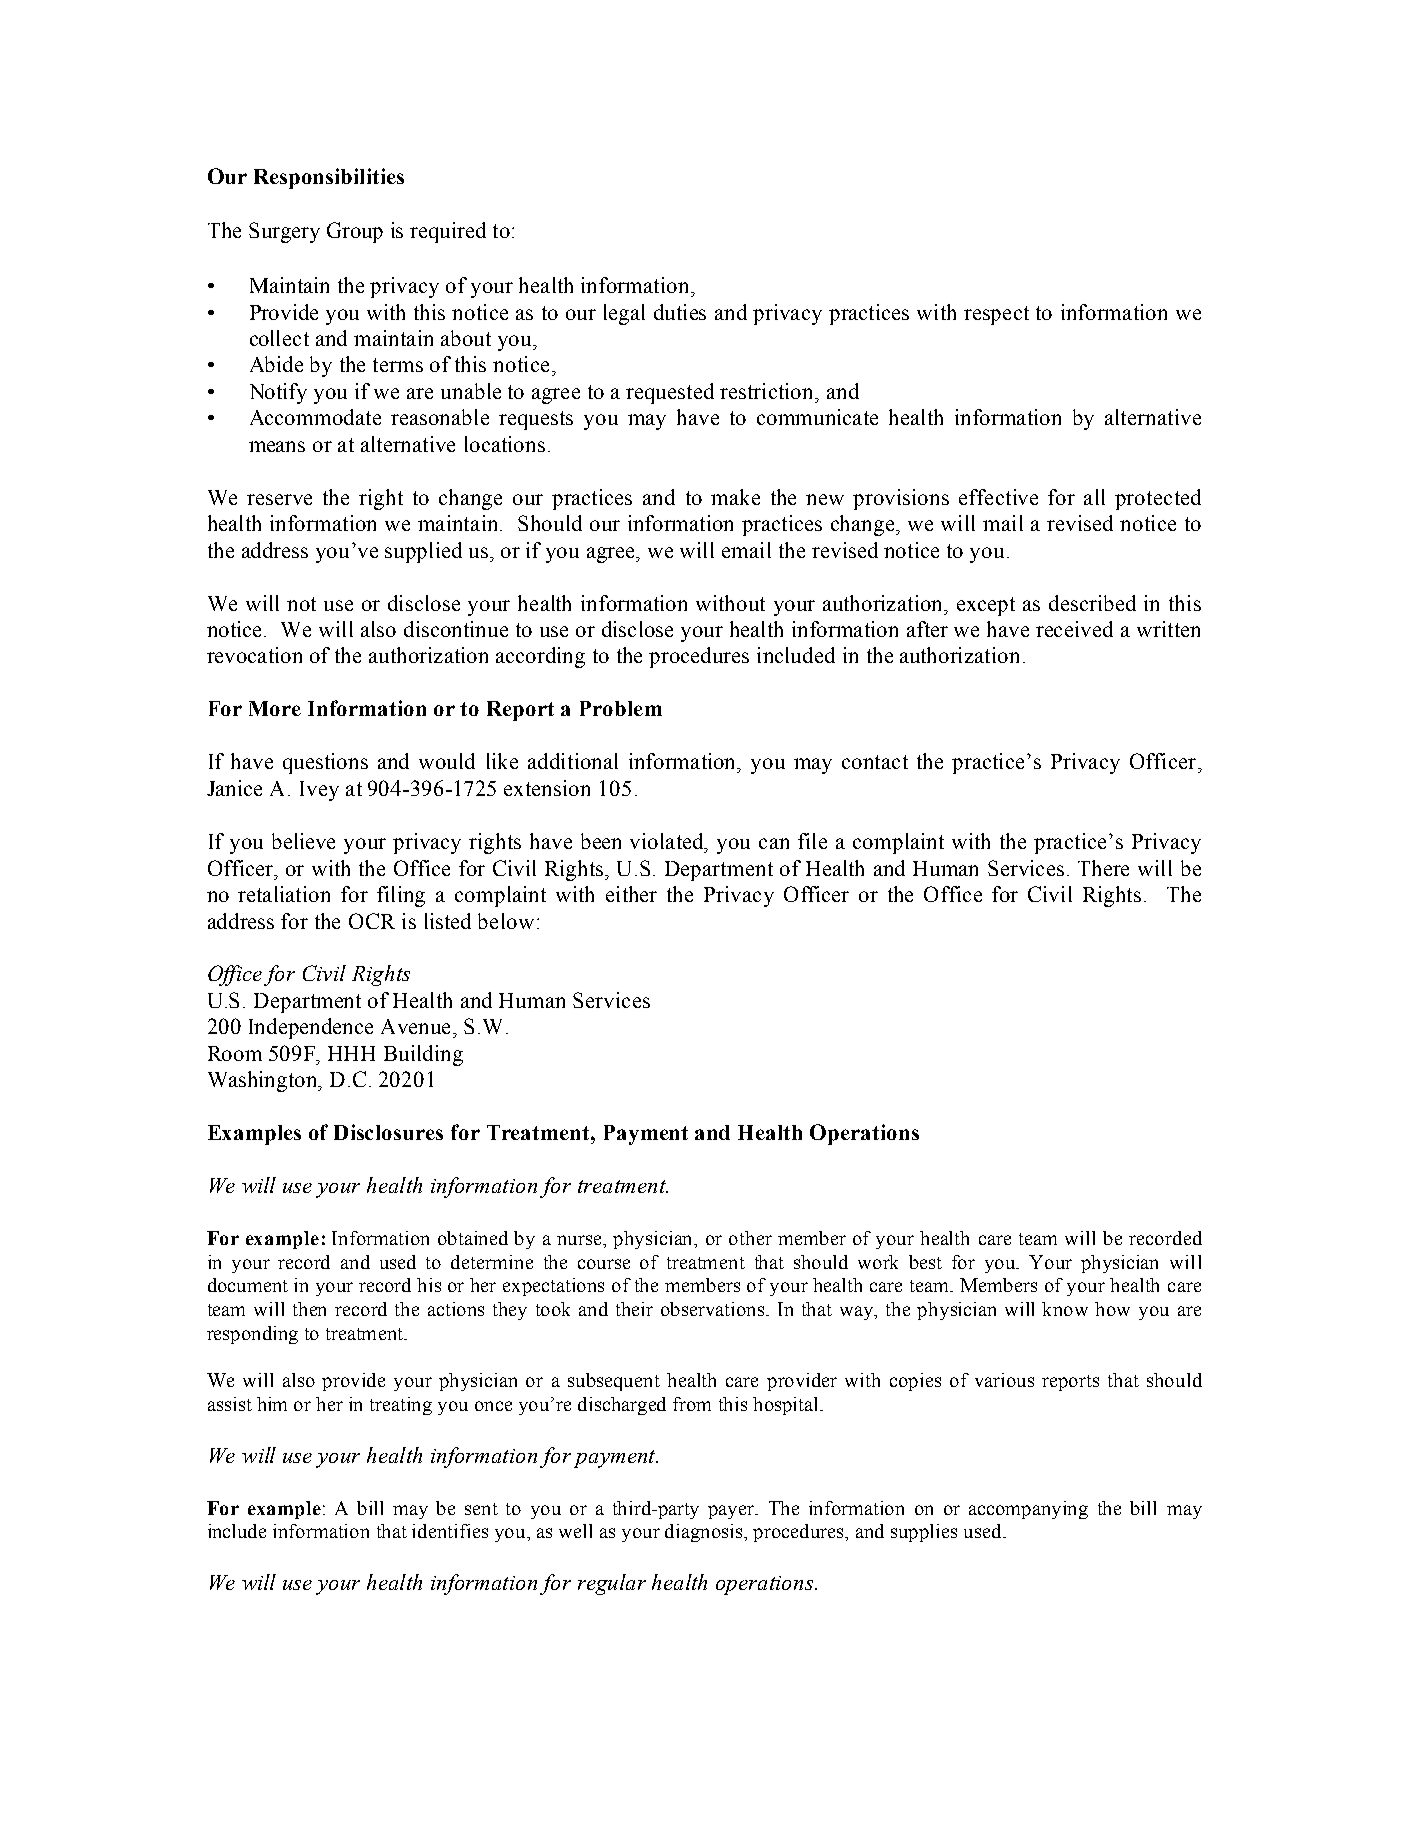  What do you see at coordinates (1065, 1309) in the screenshot?
I see `know` at bounding box center [1065, 1309].
